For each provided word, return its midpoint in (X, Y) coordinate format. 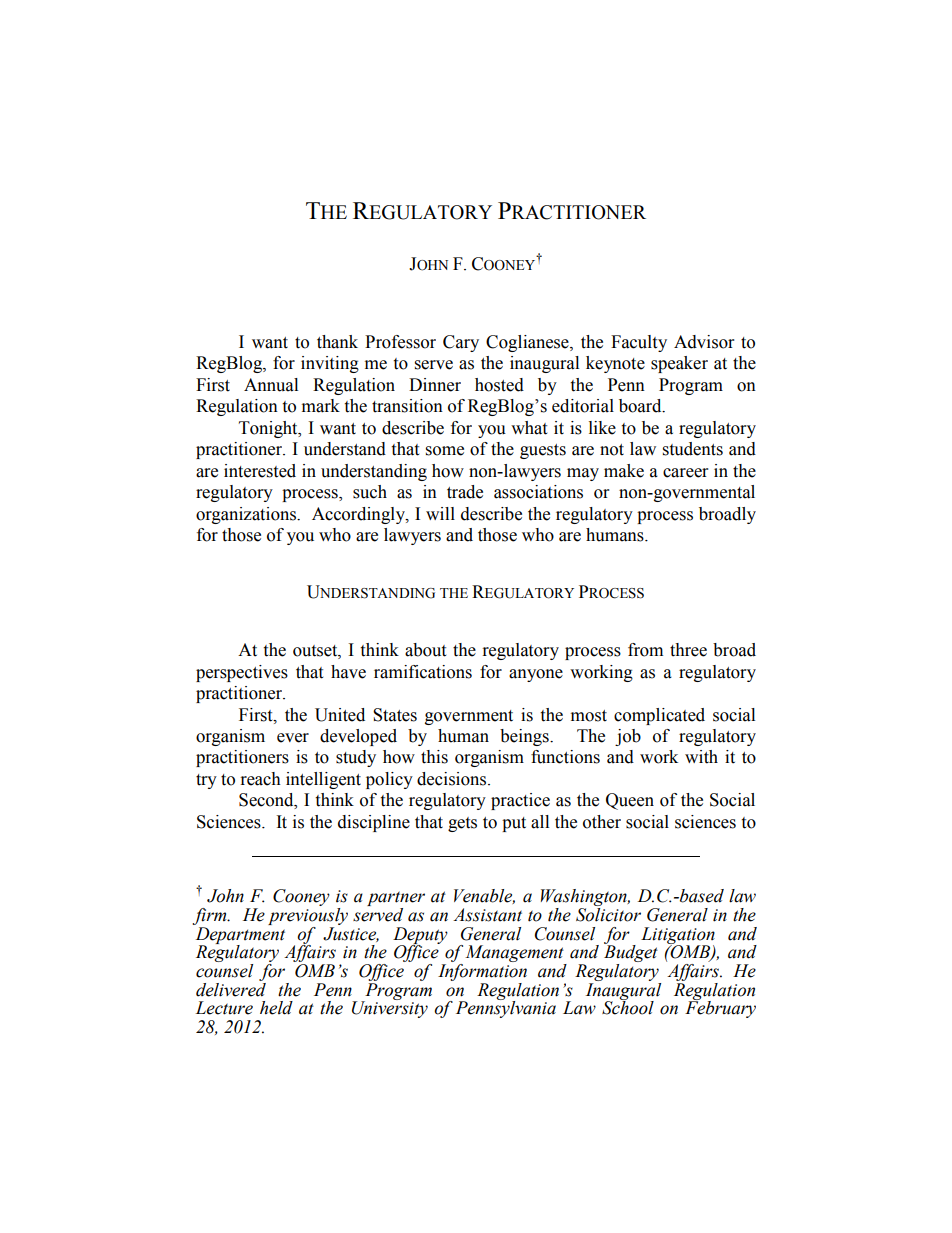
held (276, 1008)
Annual (271, 385)
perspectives (242, 673)
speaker (679, 364)
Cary (461, 343)
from (645, 650)
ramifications (423, 672)
